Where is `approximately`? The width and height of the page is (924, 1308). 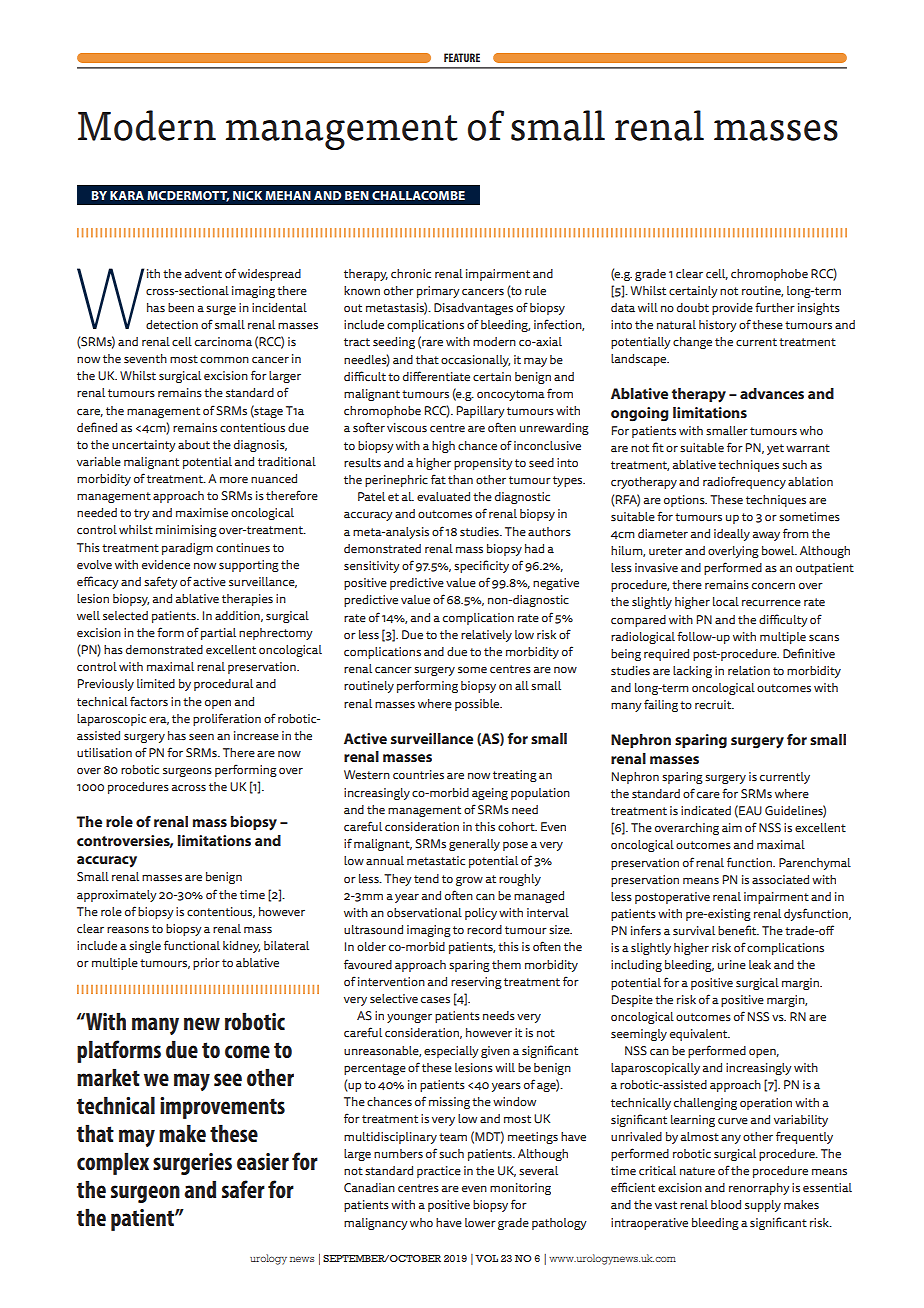
approximately is located at coordinates (117, 896).
